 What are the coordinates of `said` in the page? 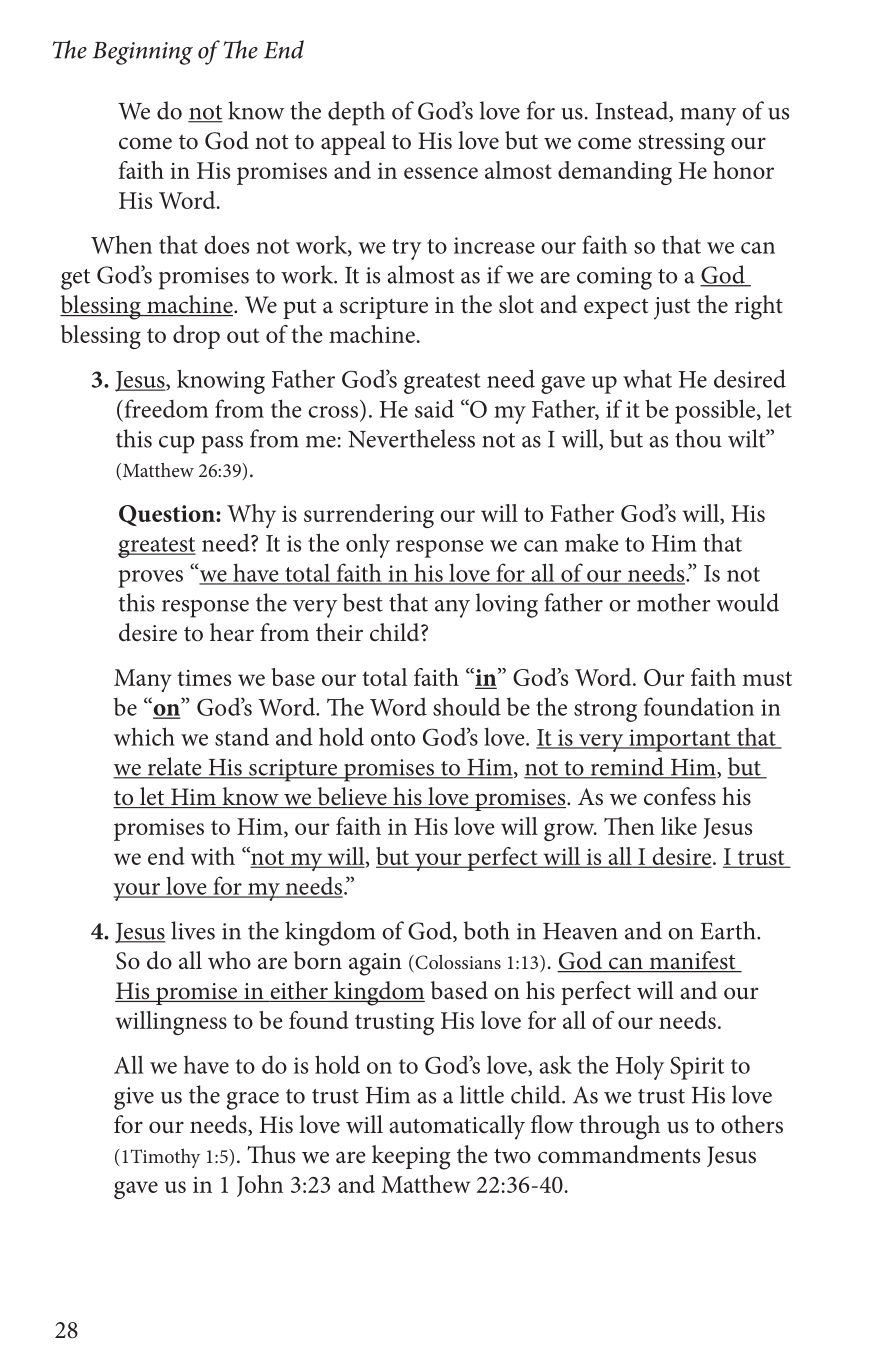 It's located at (434, 408).
